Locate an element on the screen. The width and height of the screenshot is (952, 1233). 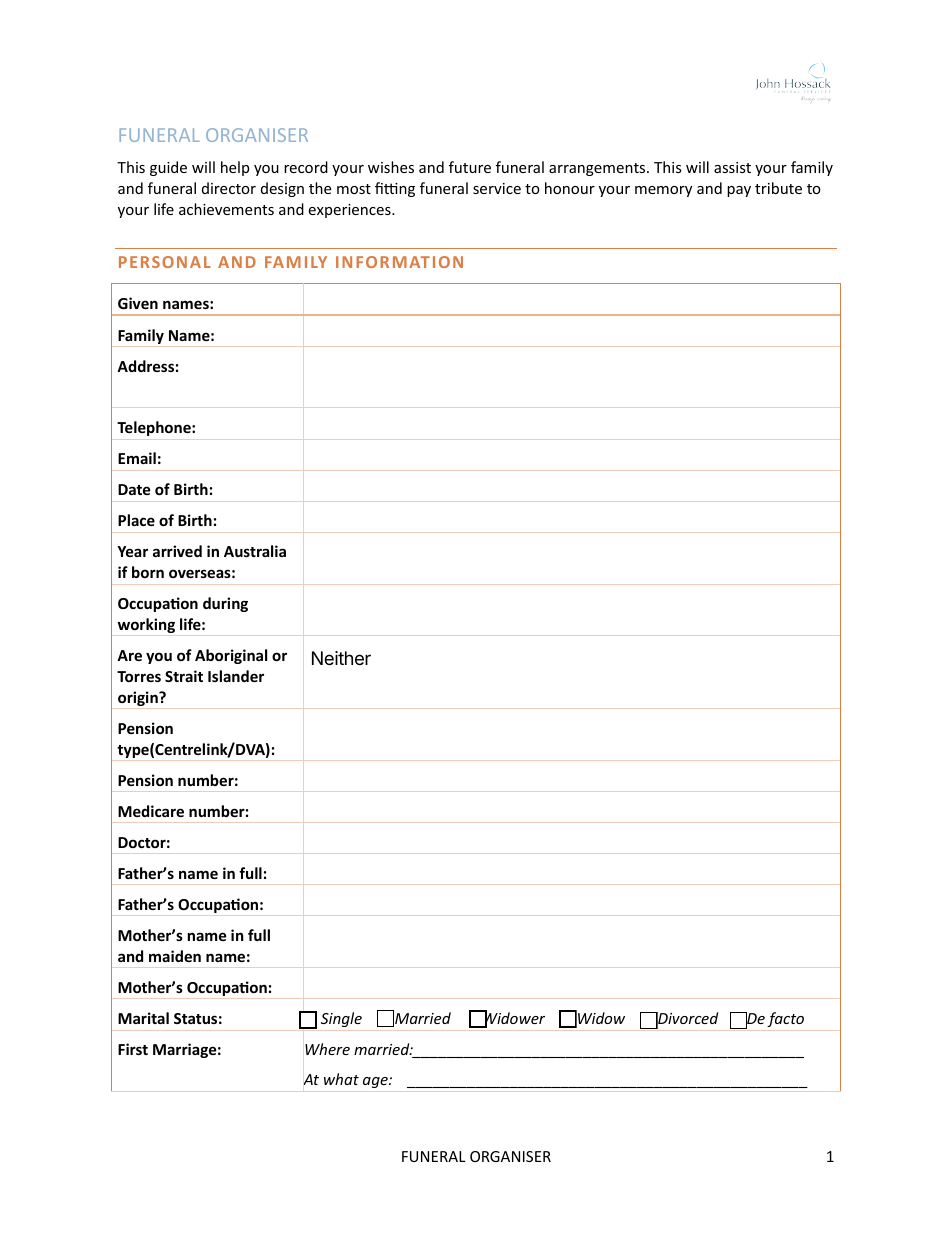
facto is located at coordinates (785, 1019).
